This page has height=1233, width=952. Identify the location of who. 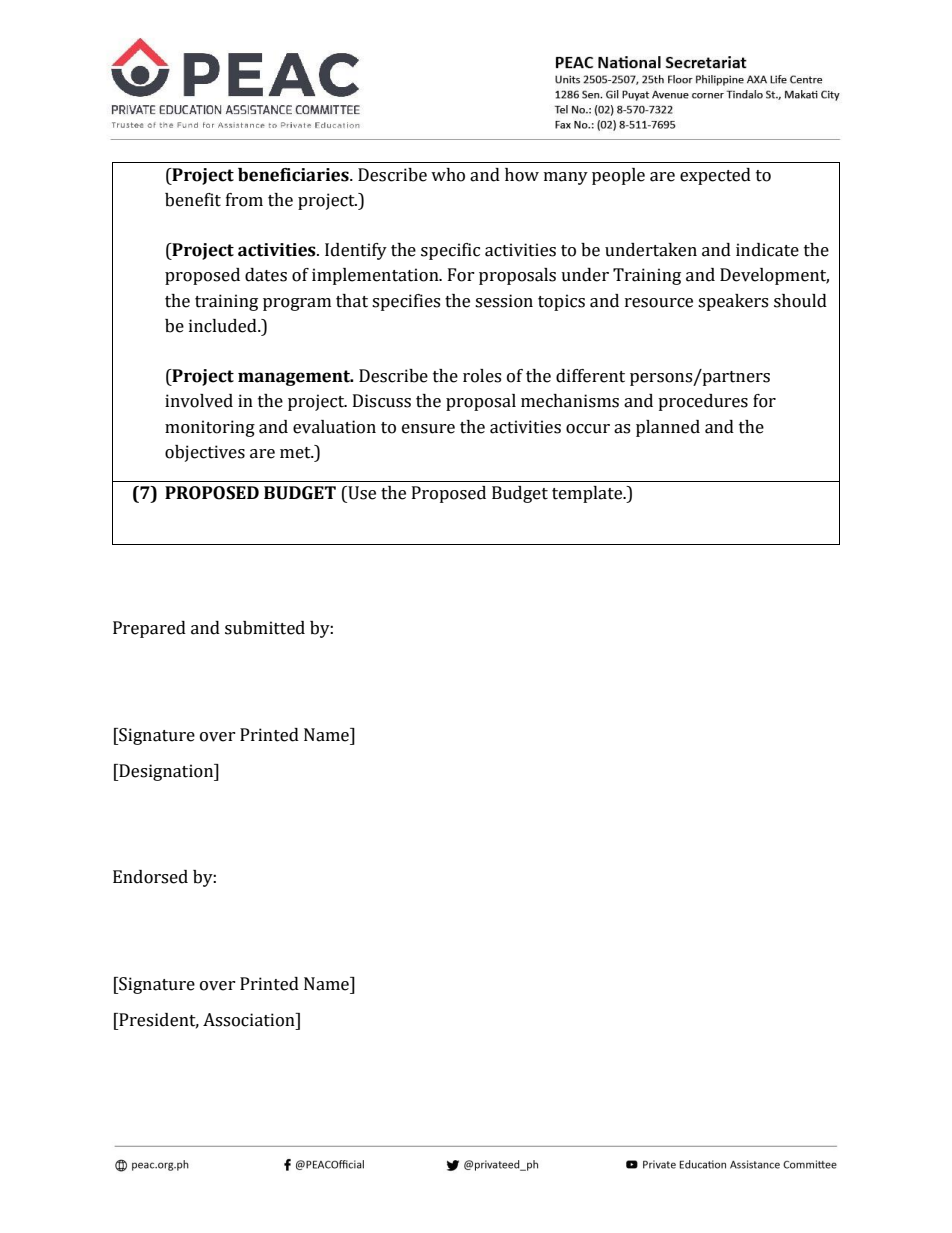
(448, 175).
